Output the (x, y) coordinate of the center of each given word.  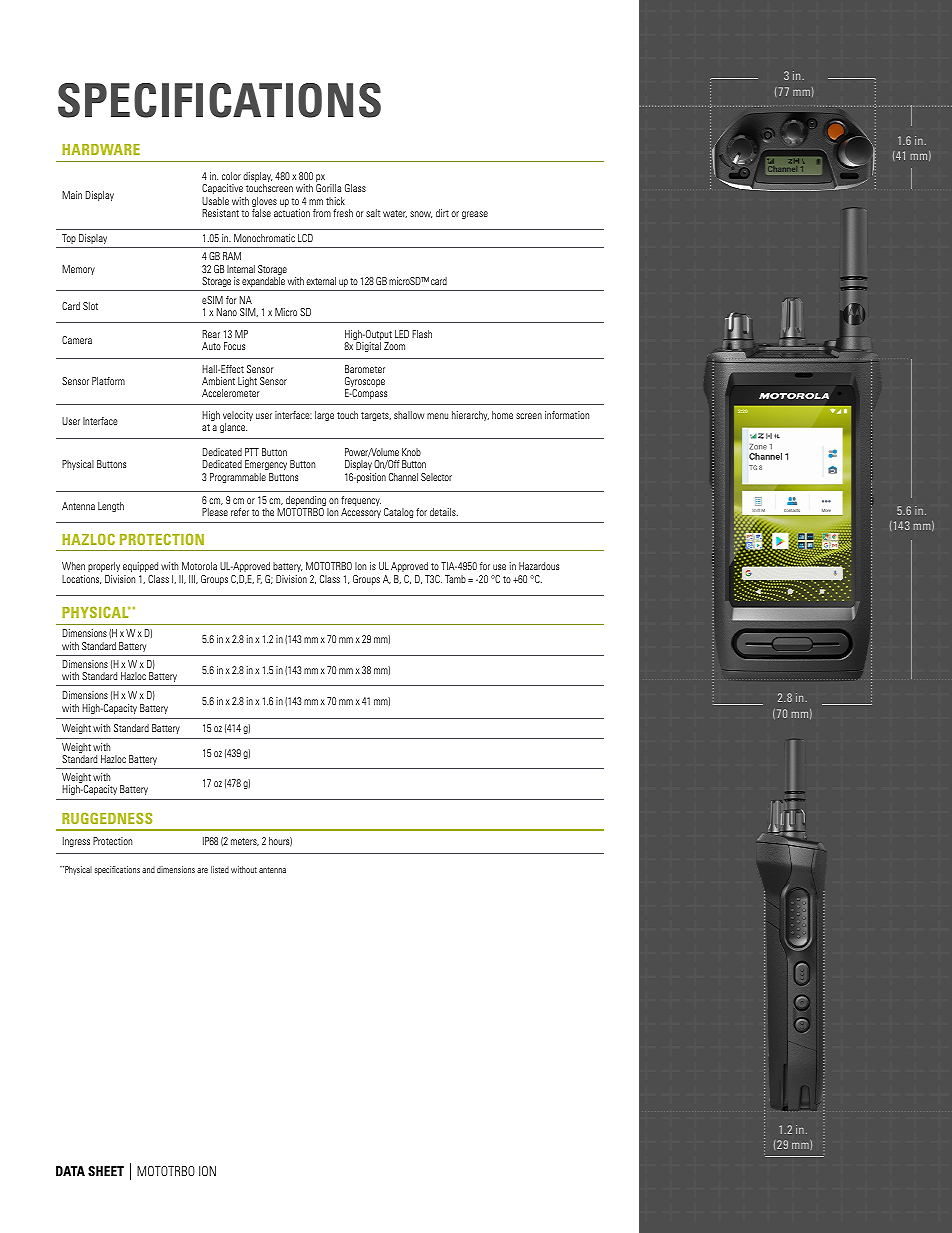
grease (475, 215)
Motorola (199, 566)
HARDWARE (101, 149)
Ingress (76, 842)
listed (220, 869)
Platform (108, 381)
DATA (70, 1171)
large (324, 416)
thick (335, 201)
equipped (140, 567)
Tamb (455, 579)
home (502, 415)
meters (245, 842)
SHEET (106, 1171)
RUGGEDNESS (107, 818)
